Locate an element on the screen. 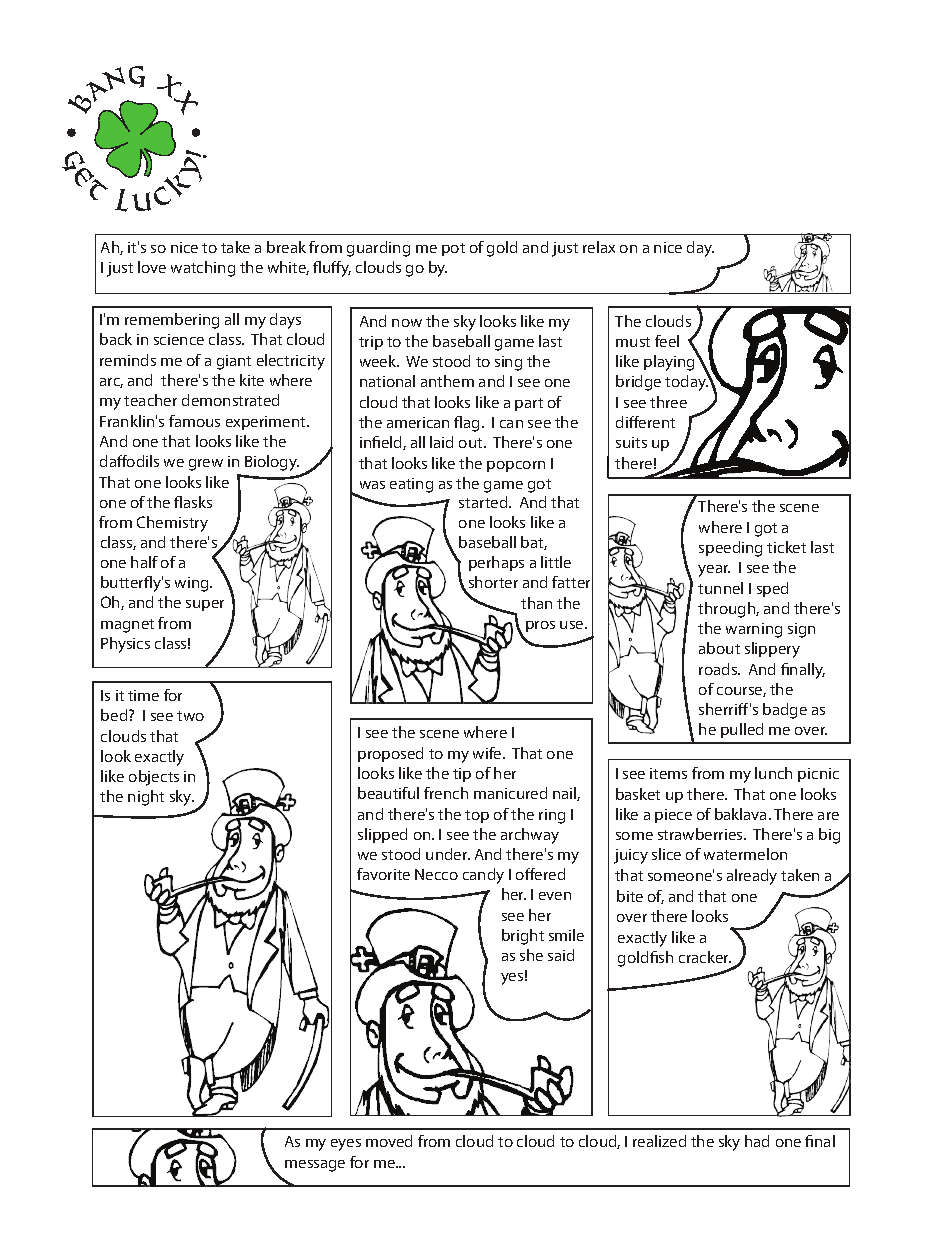 The width and height of the screenshot is (952, 1233). under is located at coordinates (448, 854).
